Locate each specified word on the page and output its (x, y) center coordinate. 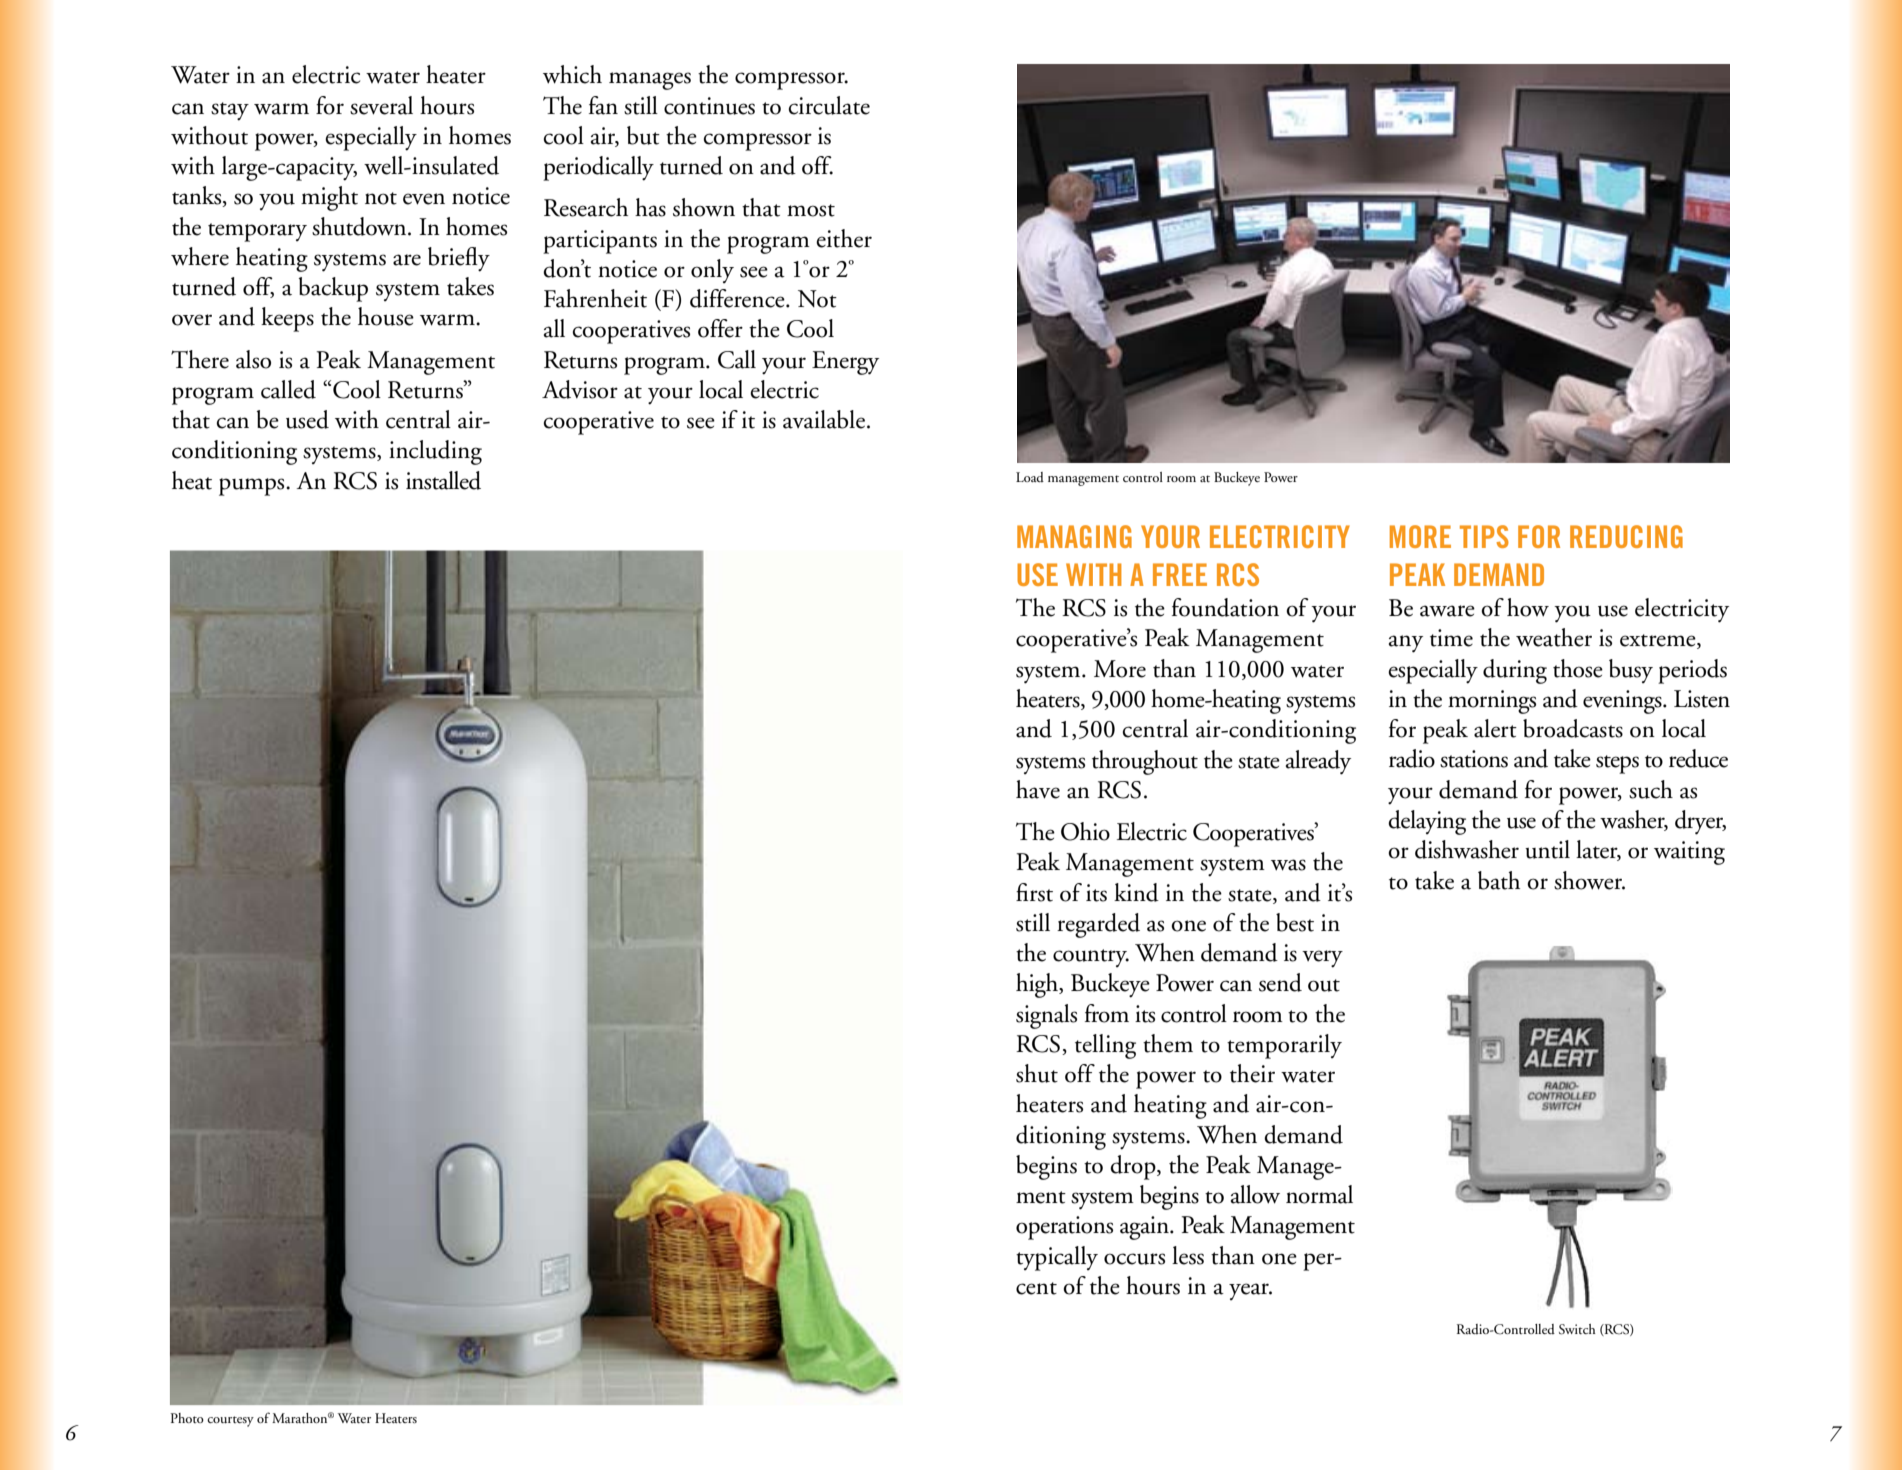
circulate (829, 105)
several (381, 105)
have (1038, 789)
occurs (1134, 1259)
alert (1495, 728)
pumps (253, 487)
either (844, 238)
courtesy (230, 1421)
